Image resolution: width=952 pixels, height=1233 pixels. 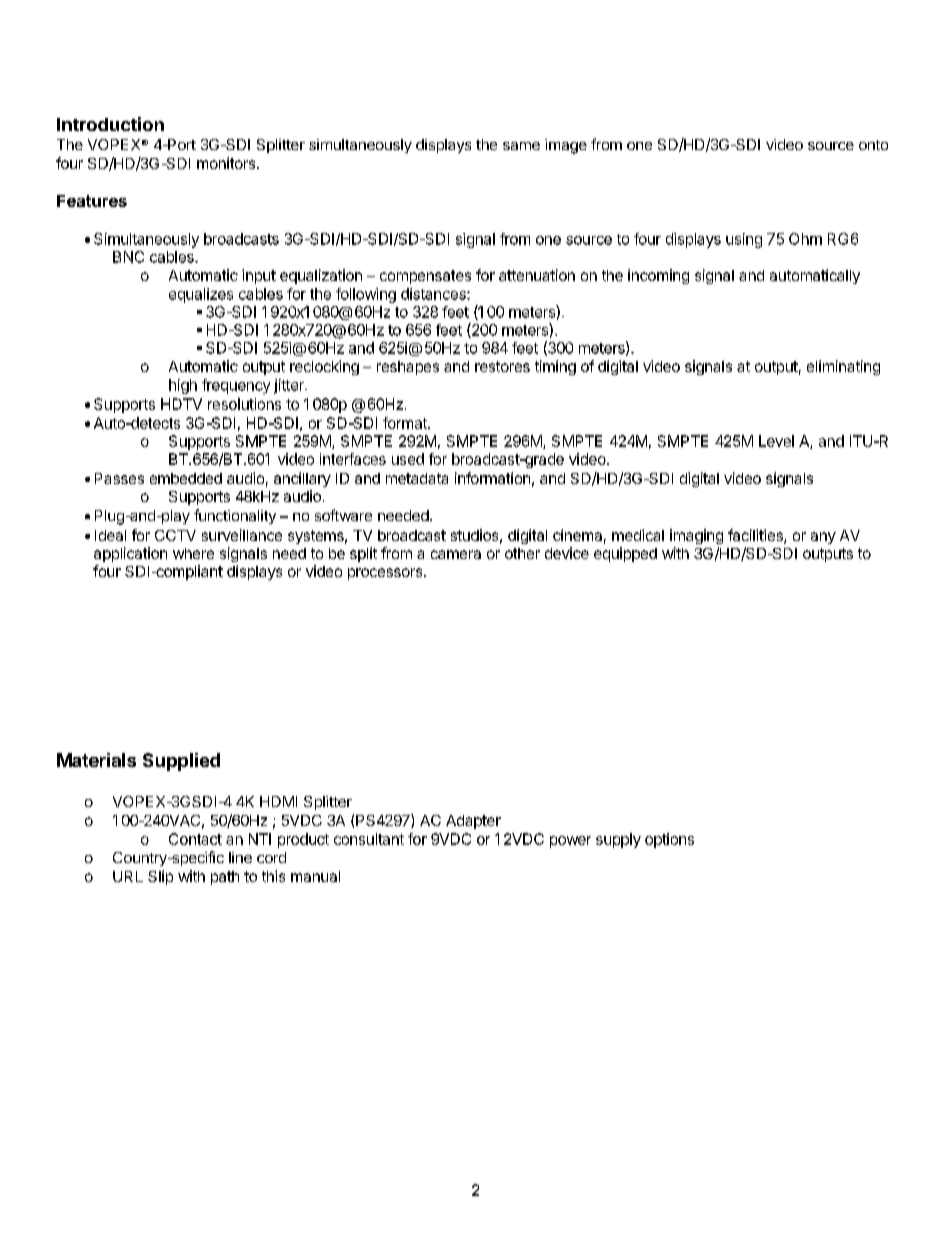 I want to click on metadata, so click(x=417, y=478).
